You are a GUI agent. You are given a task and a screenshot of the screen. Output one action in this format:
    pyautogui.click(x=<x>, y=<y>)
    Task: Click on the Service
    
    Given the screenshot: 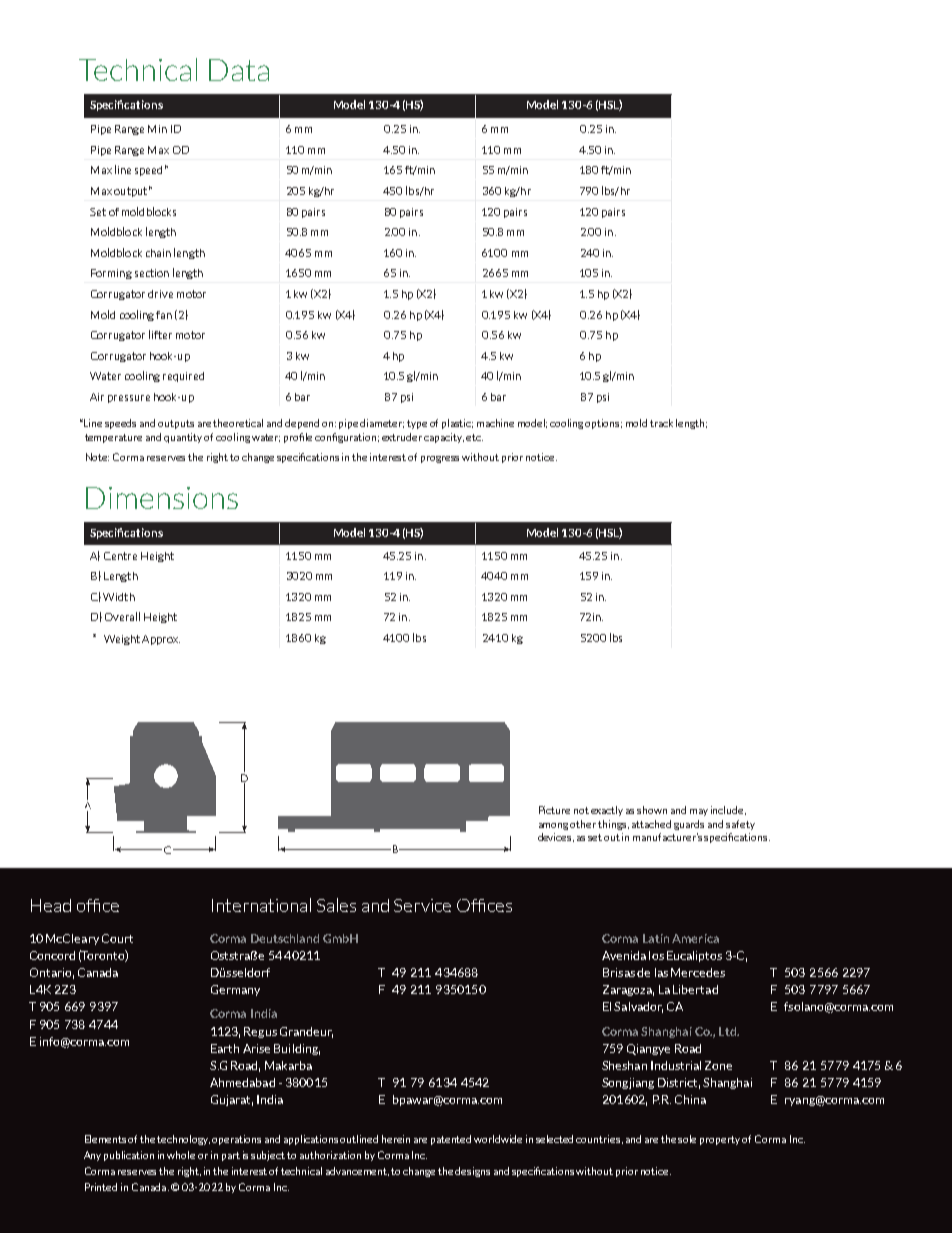 What is the action you would take?
    pyautogui.click(x=422, y=905)
